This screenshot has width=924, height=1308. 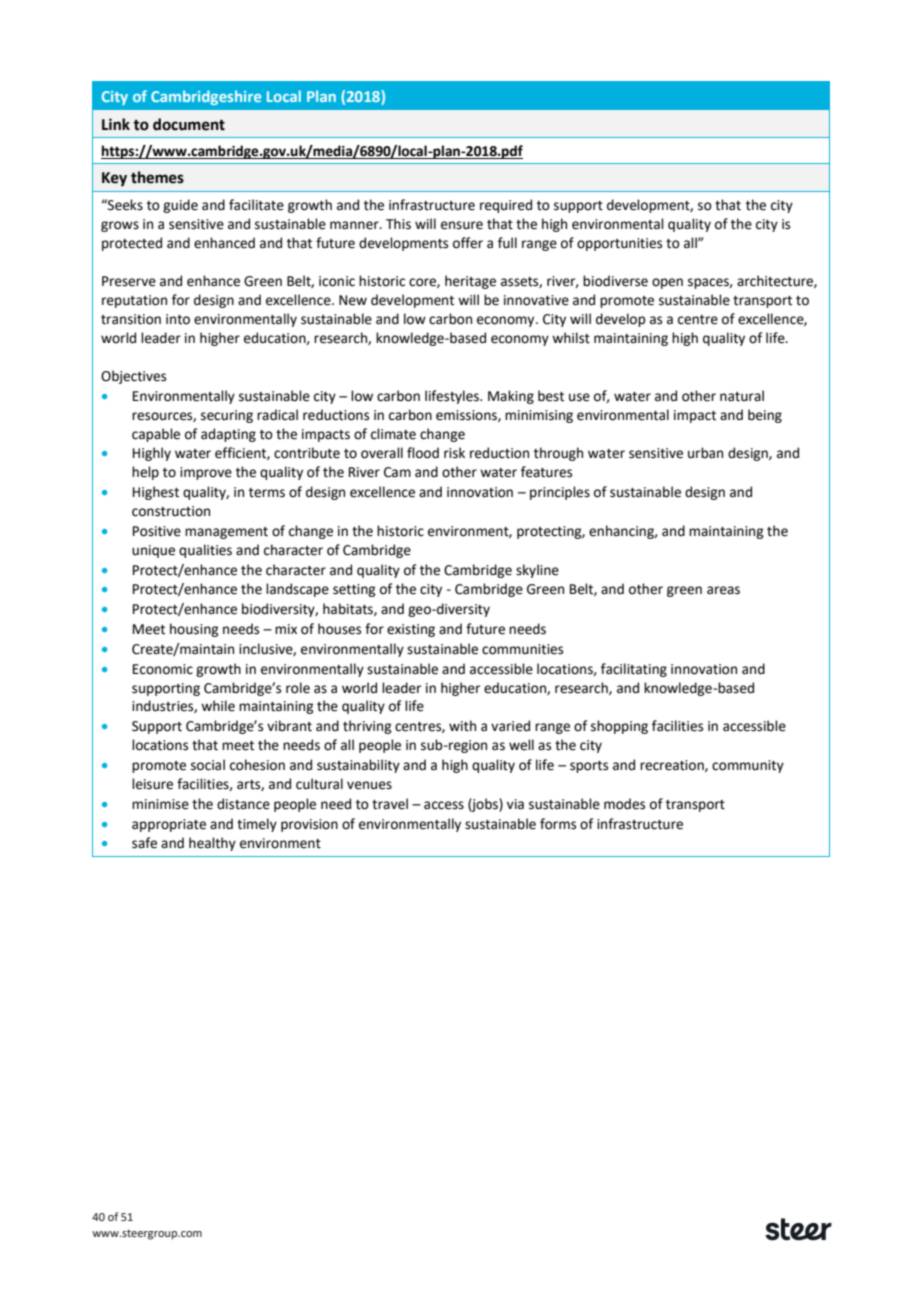 I want to click on modes, so click(x=624, y=804).
